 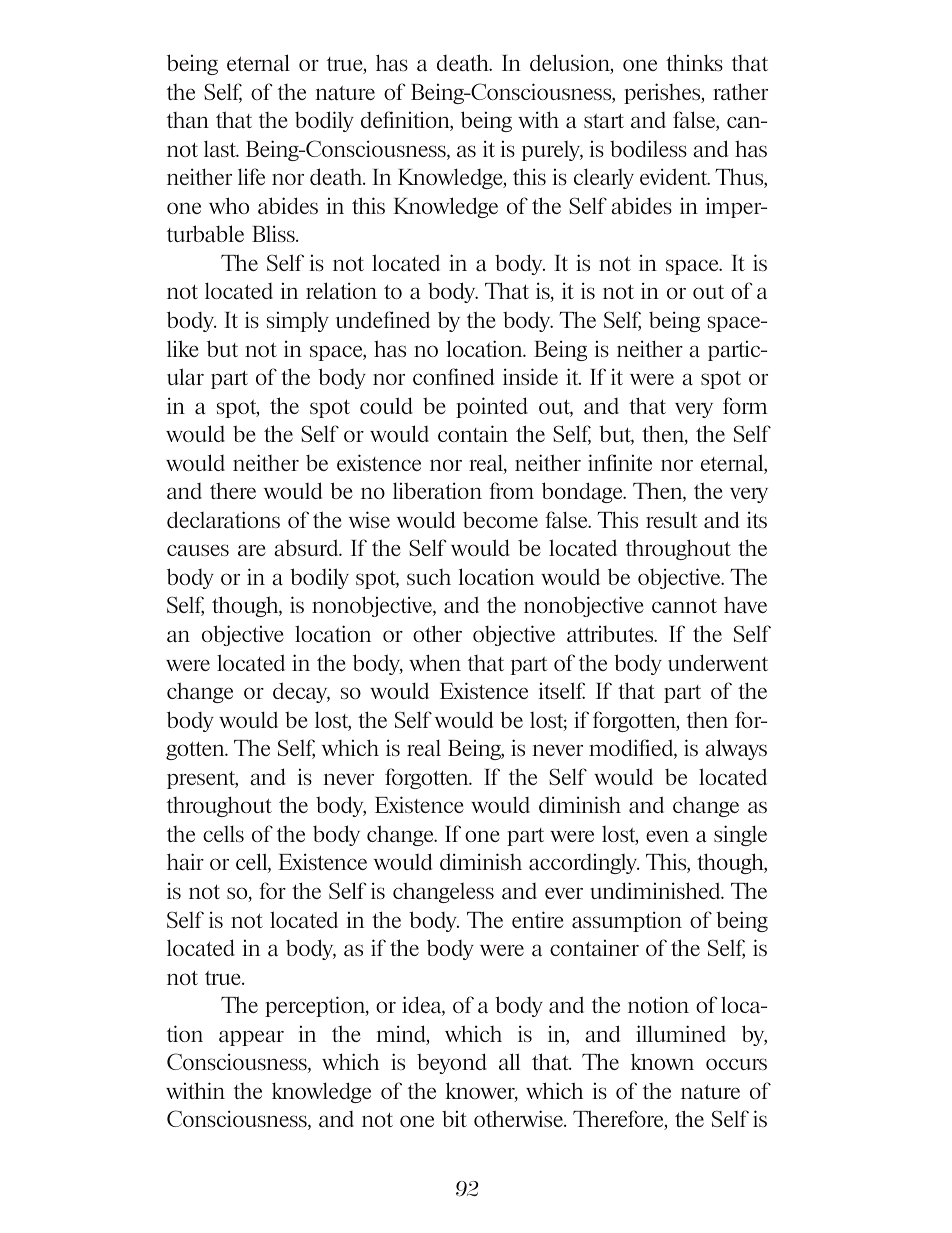 I want to click on decay, so click(x=301, y=692).
